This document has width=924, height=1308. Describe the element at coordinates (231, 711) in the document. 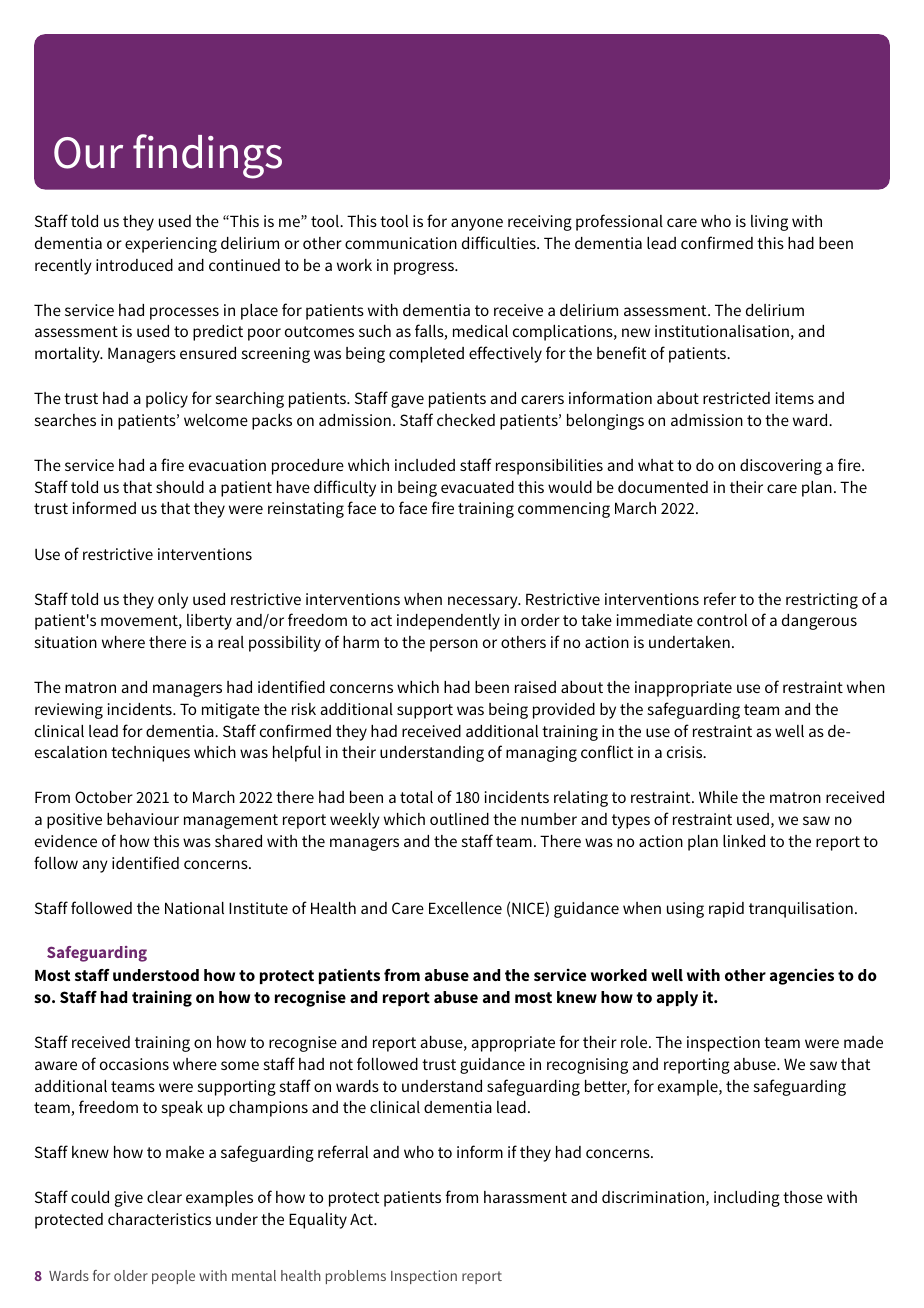

I see `mitigate` at that location.
